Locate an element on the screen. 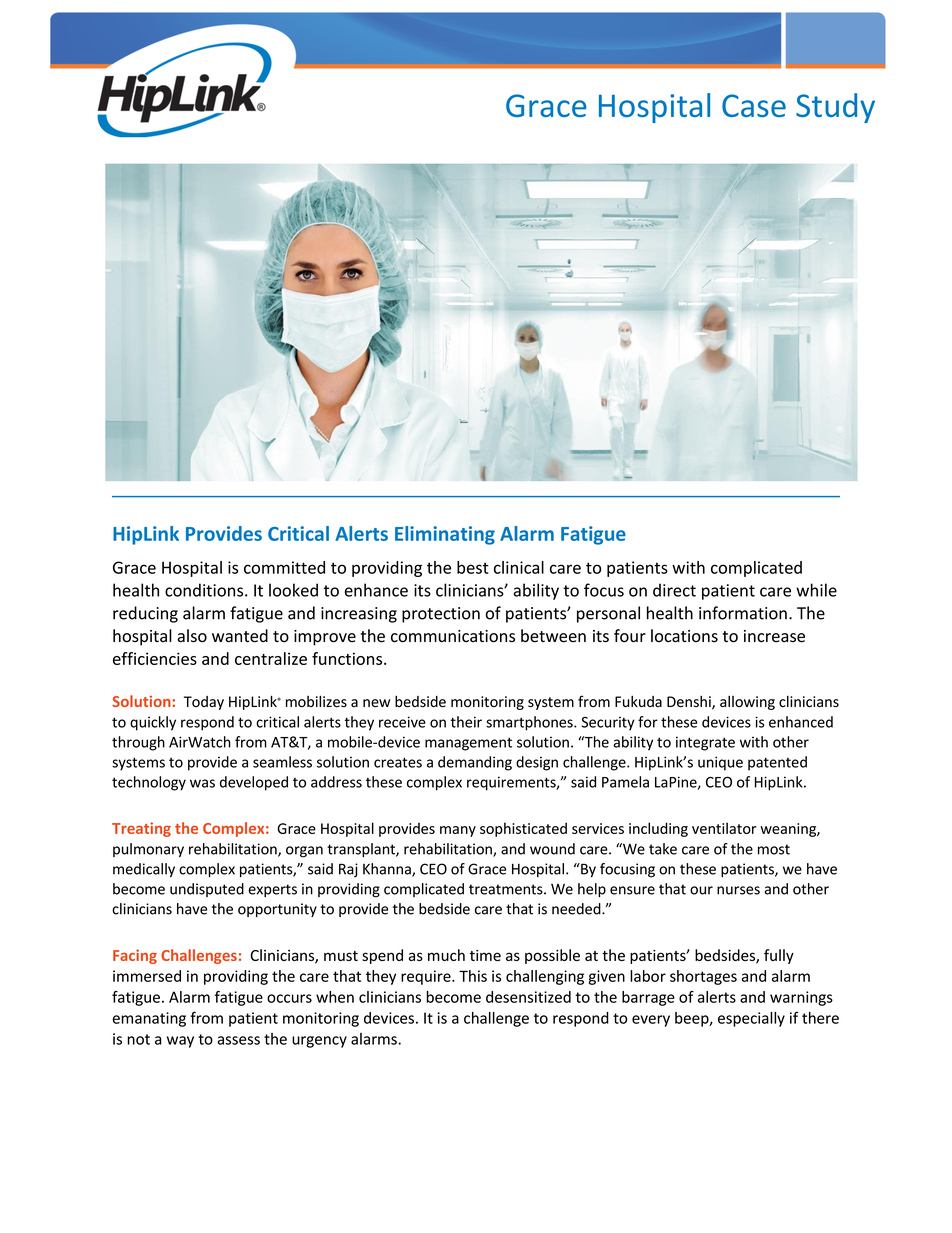  clinical is located at coordinates (519, 567).
